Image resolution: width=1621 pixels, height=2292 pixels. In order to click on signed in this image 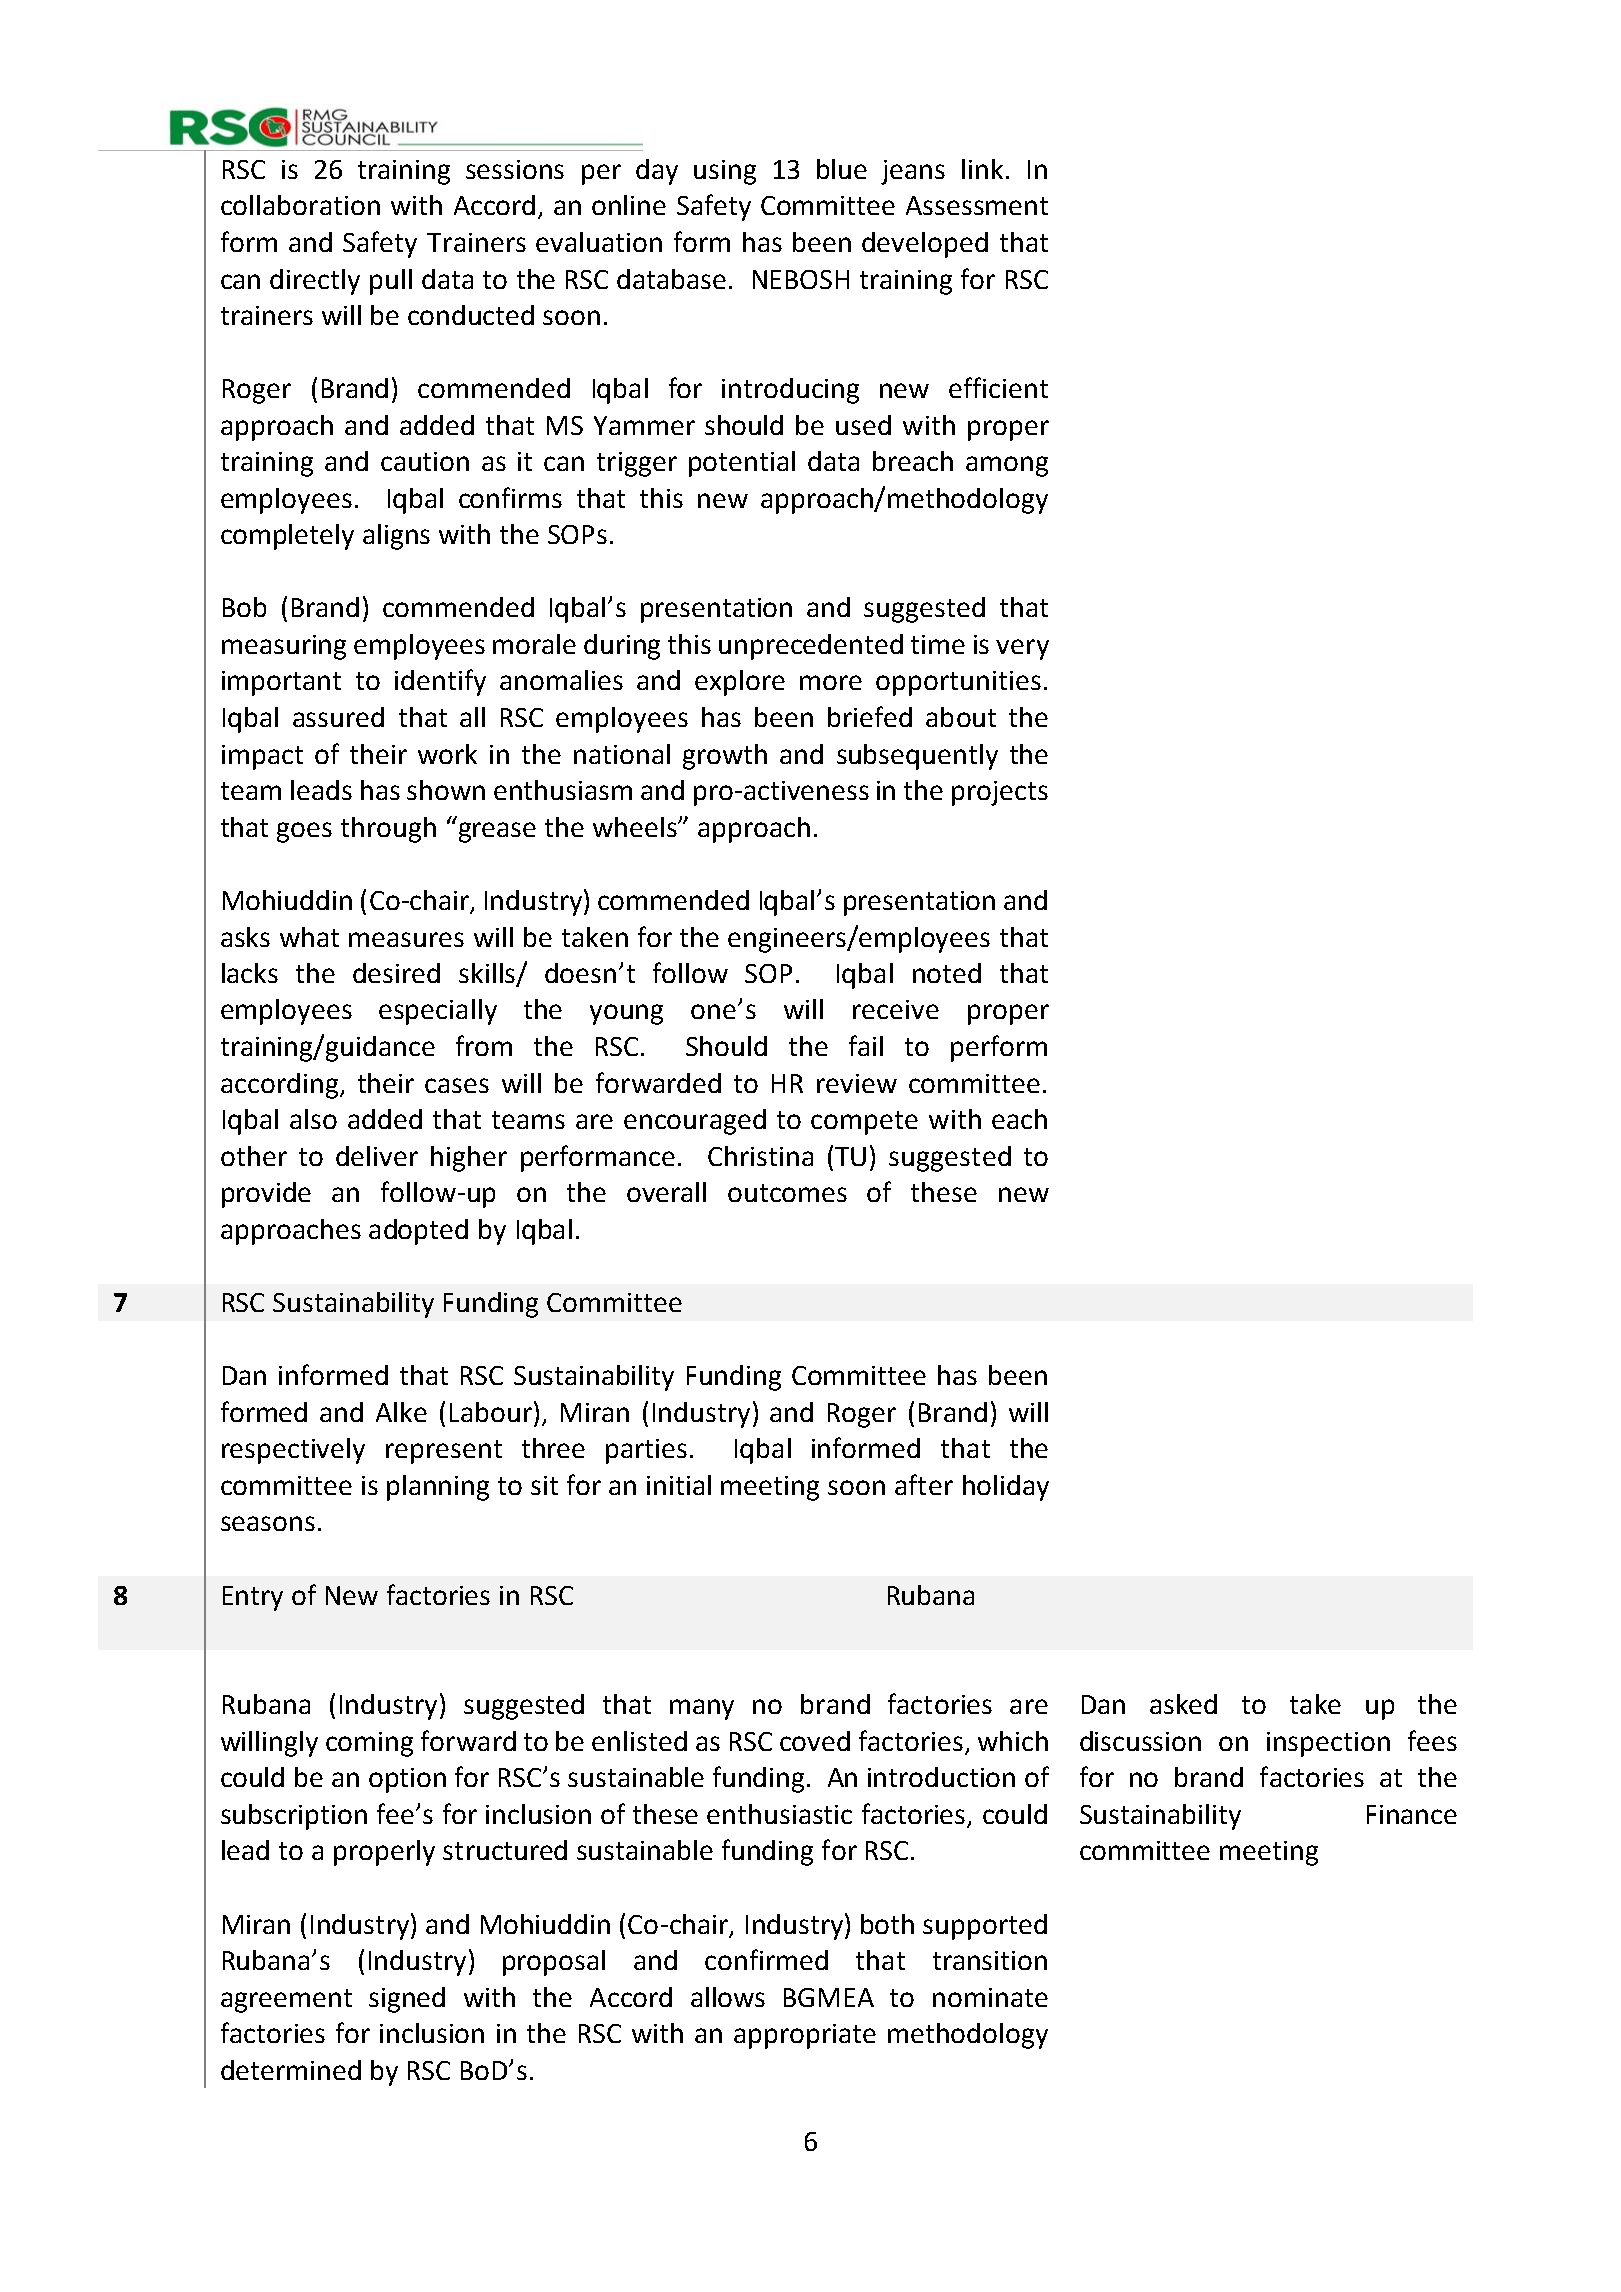, I will do `click(407, 2000)`.
